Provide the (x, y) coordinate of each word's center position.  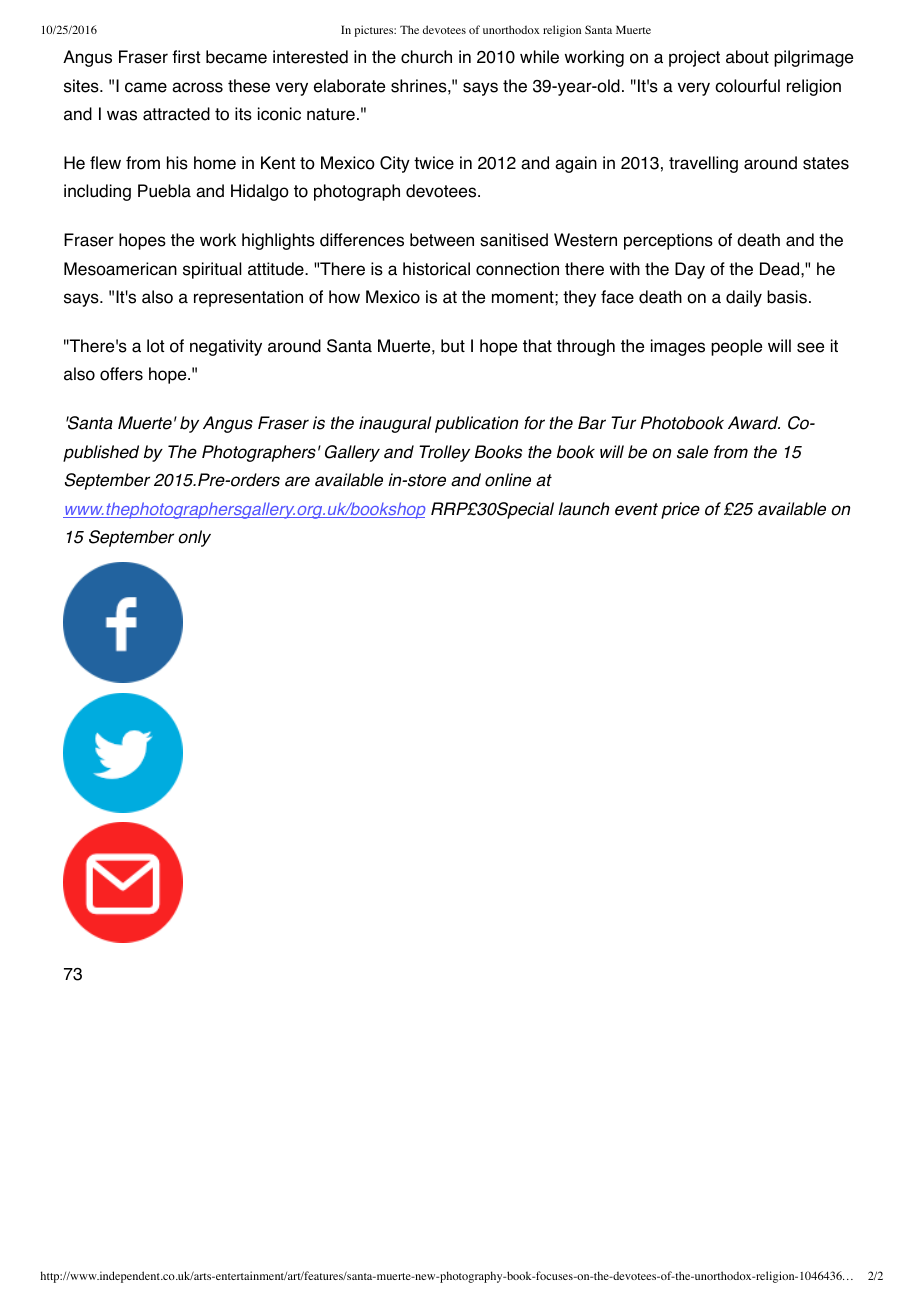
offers (121, 374)
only (194, 538)
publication (476, 424)
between (442, 240)
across (197, 87)
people (736, 347)
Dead (781, 269)
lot (155, 346)
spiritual (212, 270)
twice (434, 163)
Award (754, 423)
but (453, 346)
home (215, 163)
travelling (703, 164)
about (747, 57)
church (426, 57)
